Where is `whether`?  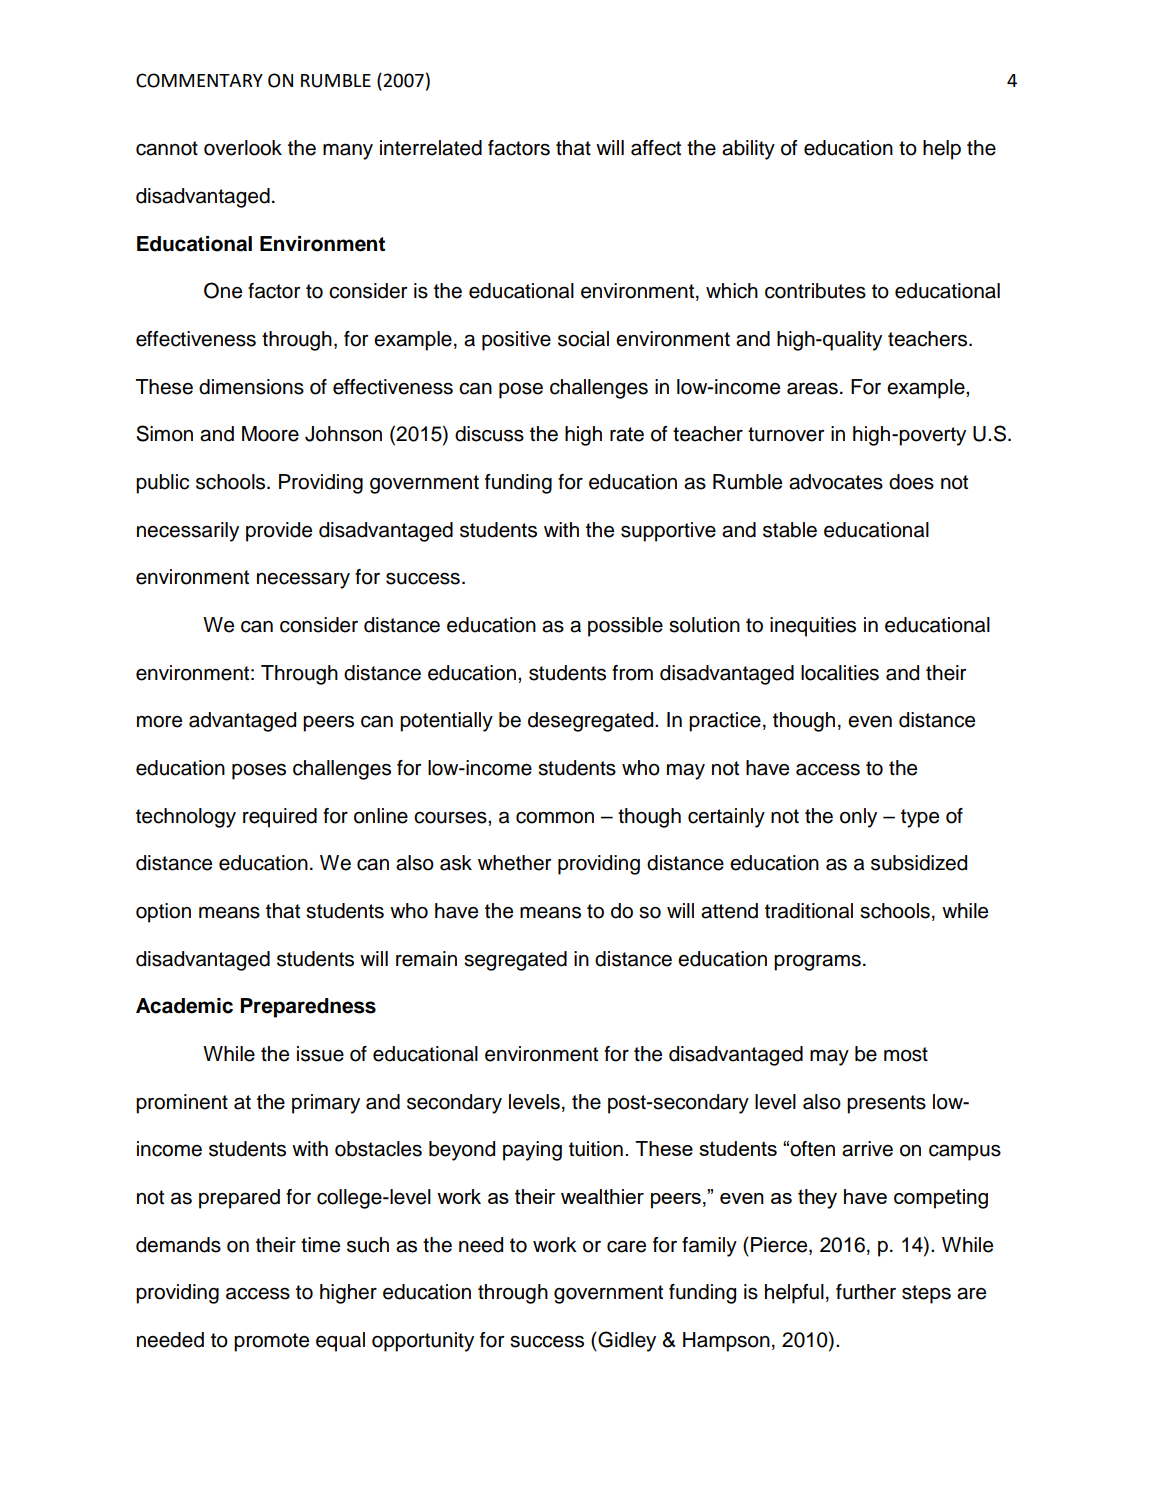 whether is located at coordinates (515, 863).
